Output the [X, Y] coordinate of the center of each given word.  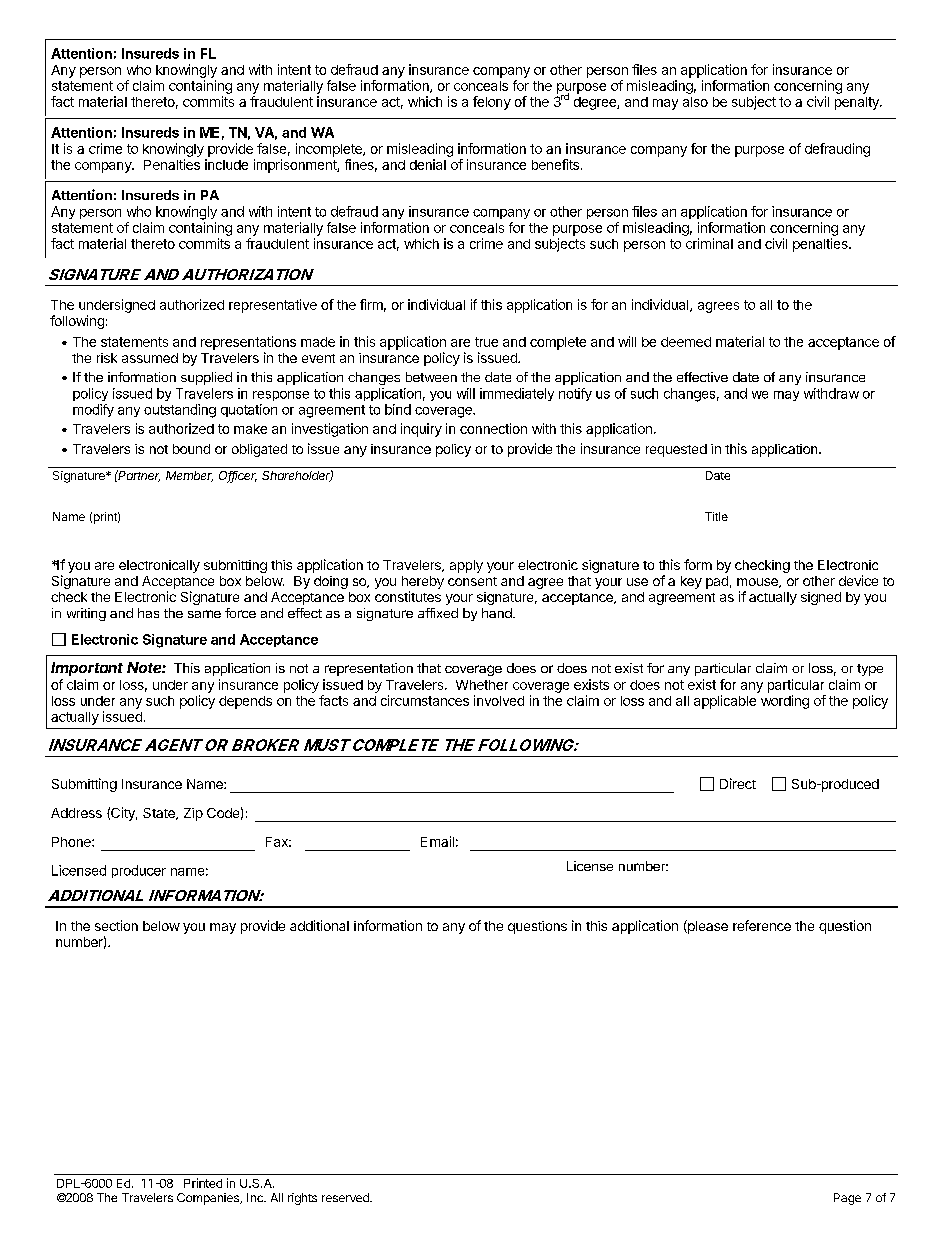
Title [716, 516]
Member [189, 476]
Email [437, 841]
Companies [209, 1199]
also [695, 102]
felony [492, 103]
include [226, 164]
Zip [193, 814]
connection [493, 428]
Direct [738, 783]
